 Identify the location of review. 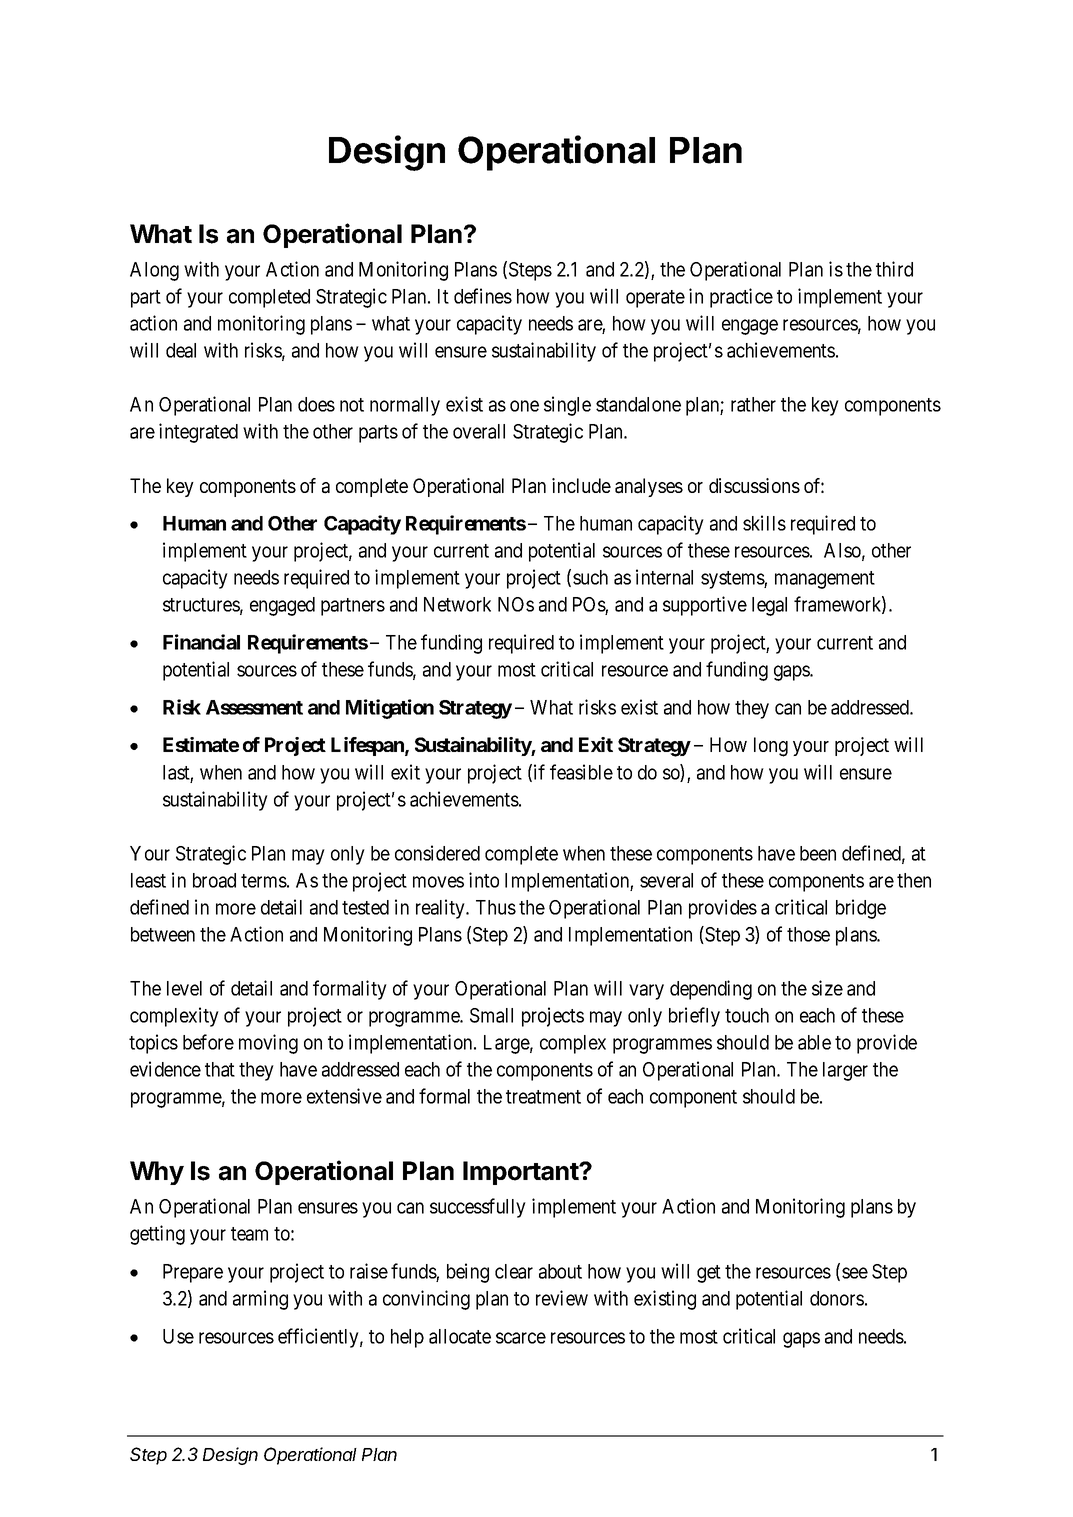
(562, 1298).
